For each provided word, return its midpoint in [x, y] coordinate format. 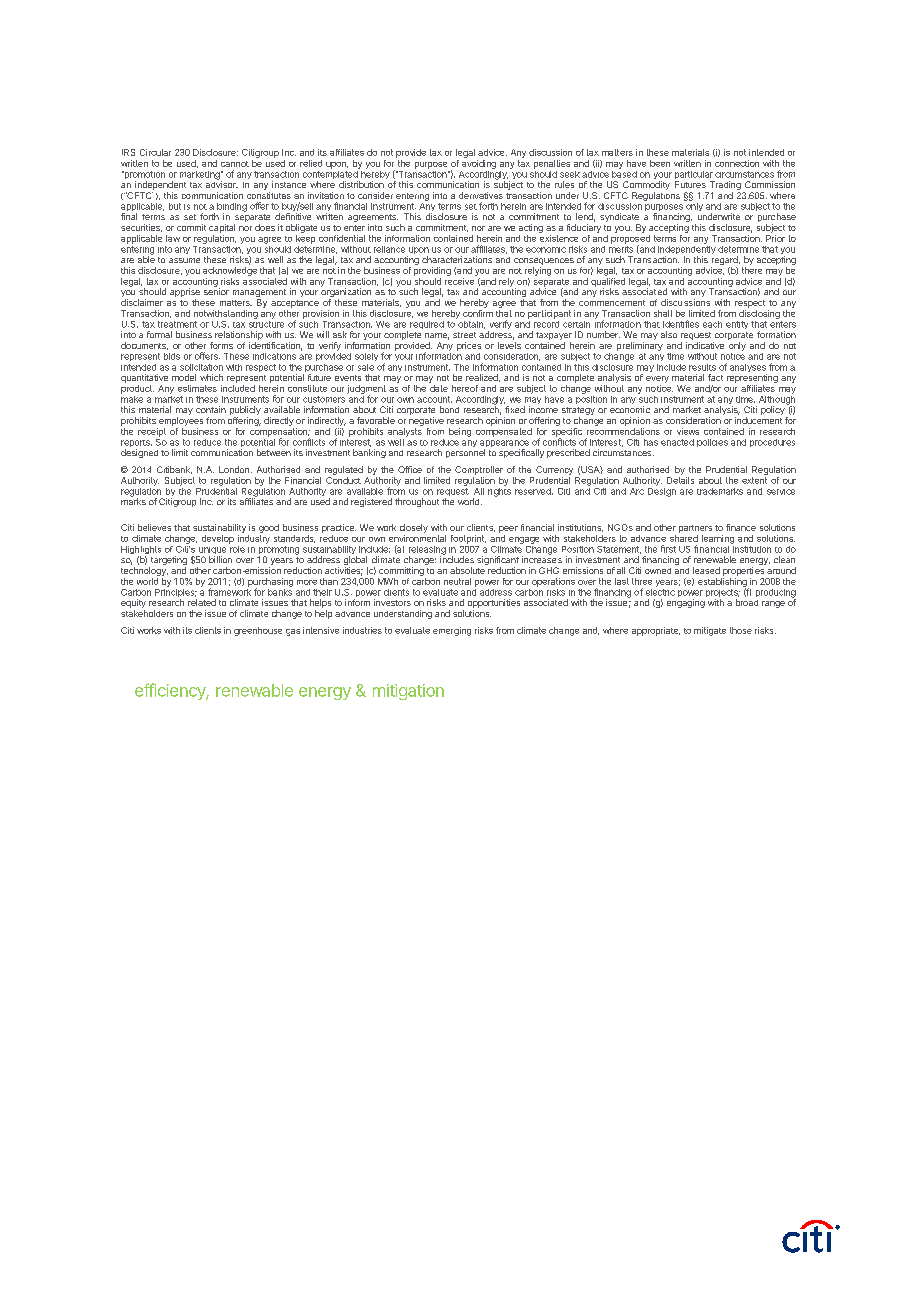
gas [293, 632]
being [460, 432]
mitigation [408, 692]
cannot [235, 164]
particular [694, 176]
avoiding [479, 164]
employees [181, 421]
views [688, 431]
